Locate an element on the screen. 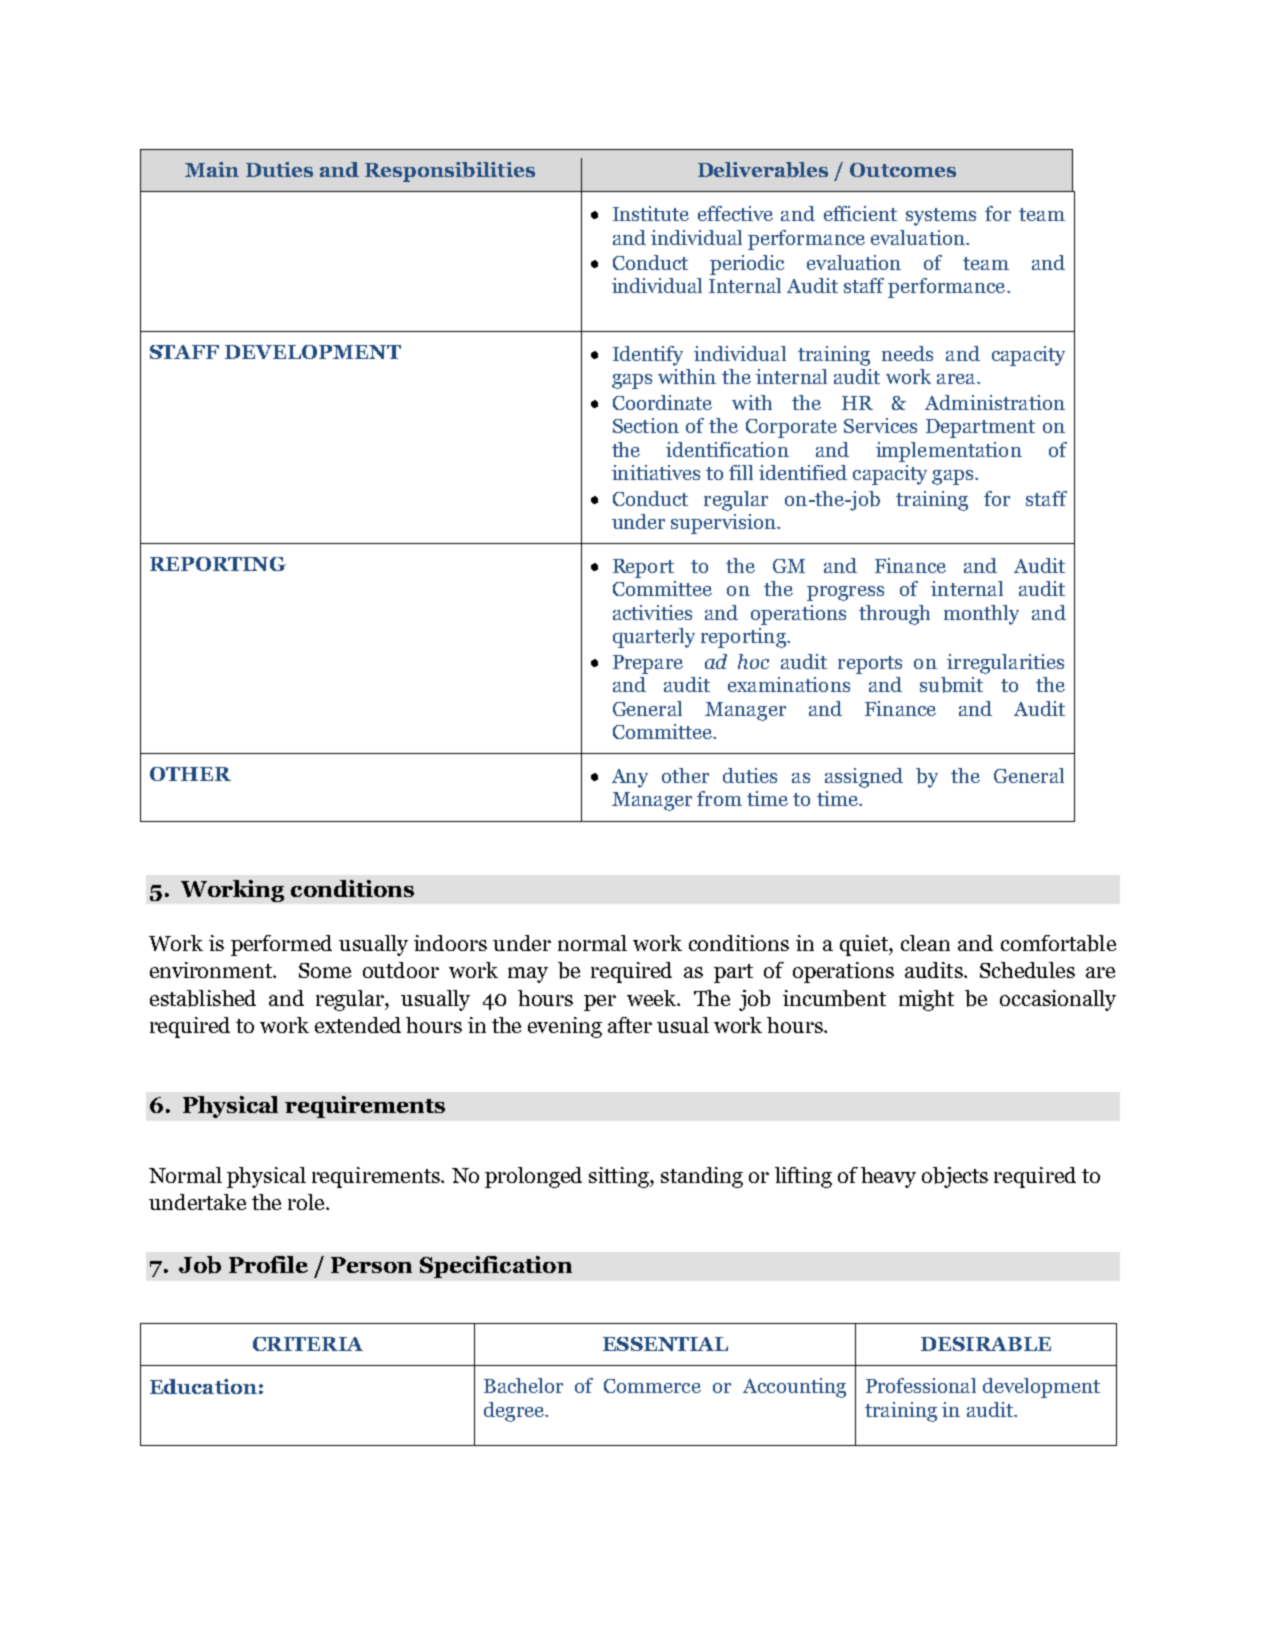 Image resolution: width=1265 pixels, height=1637 pixels. supervision is located at coordinates (724, 524).
